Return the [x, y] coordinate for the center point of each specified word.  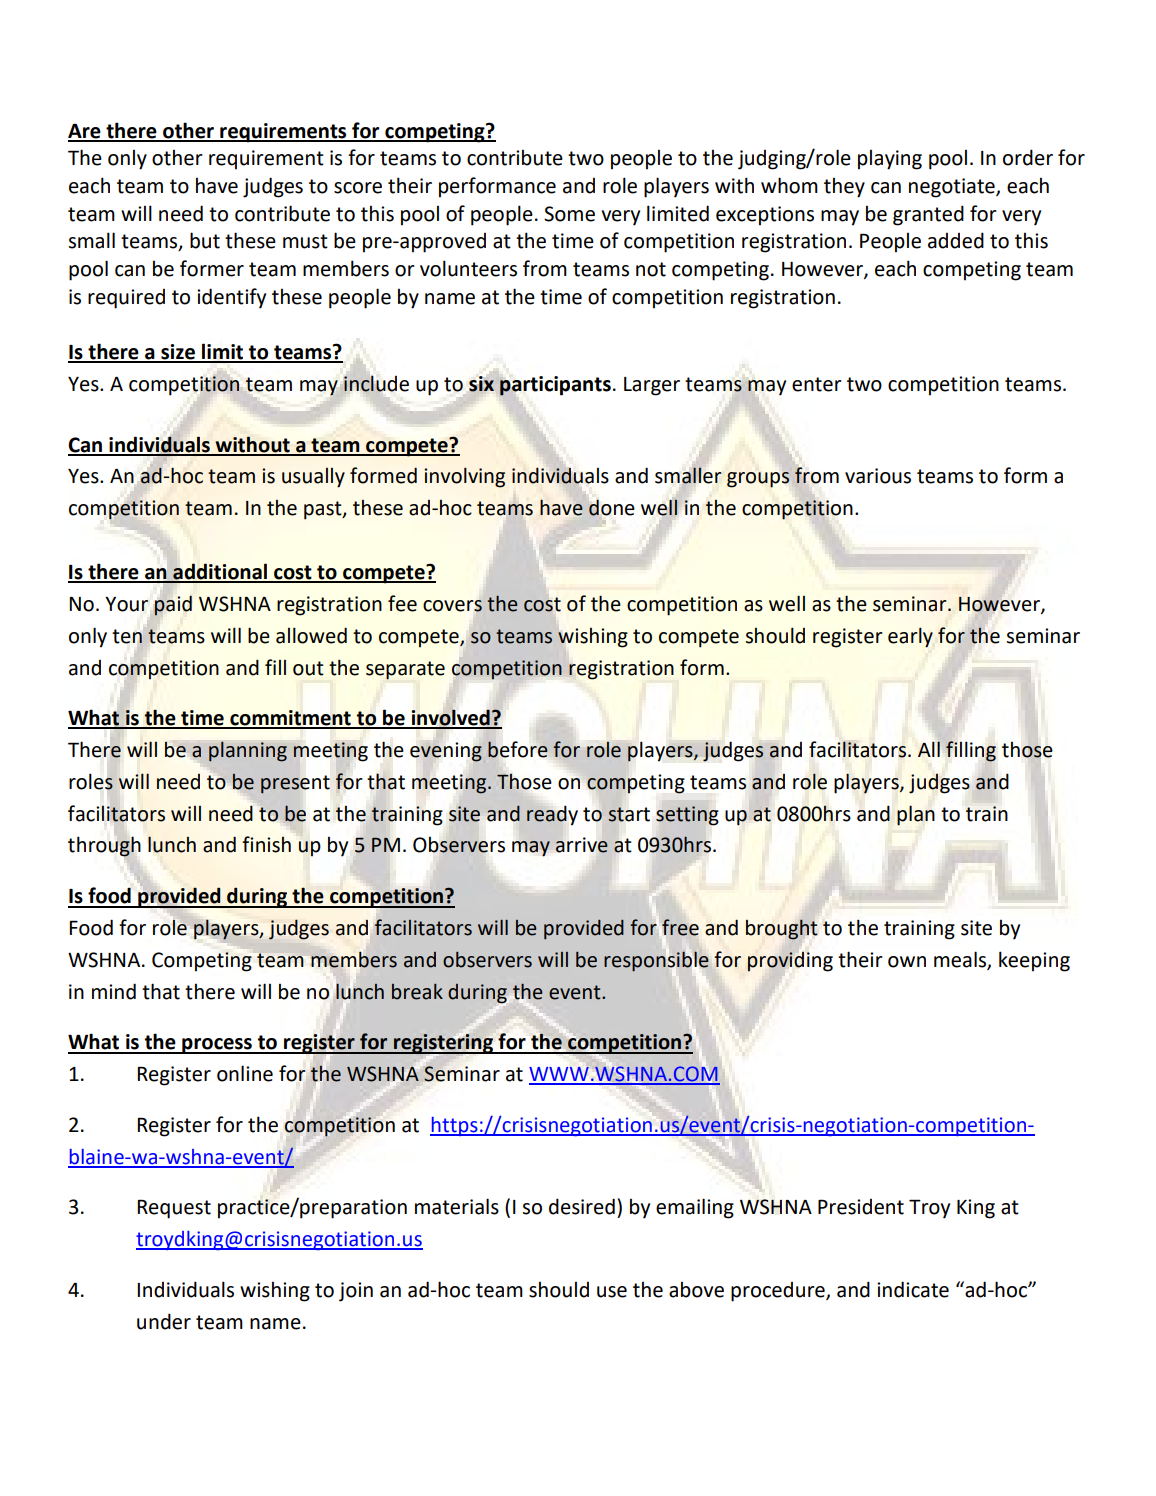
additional [220, 572]
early [910, 637]
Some [569, 214]
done [611, 508]
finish [266, 844]
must [305, 241]
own [907, 962]
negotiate [953, 188]
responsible [656, 961]
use [612, 1292]
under [164, 1321]
